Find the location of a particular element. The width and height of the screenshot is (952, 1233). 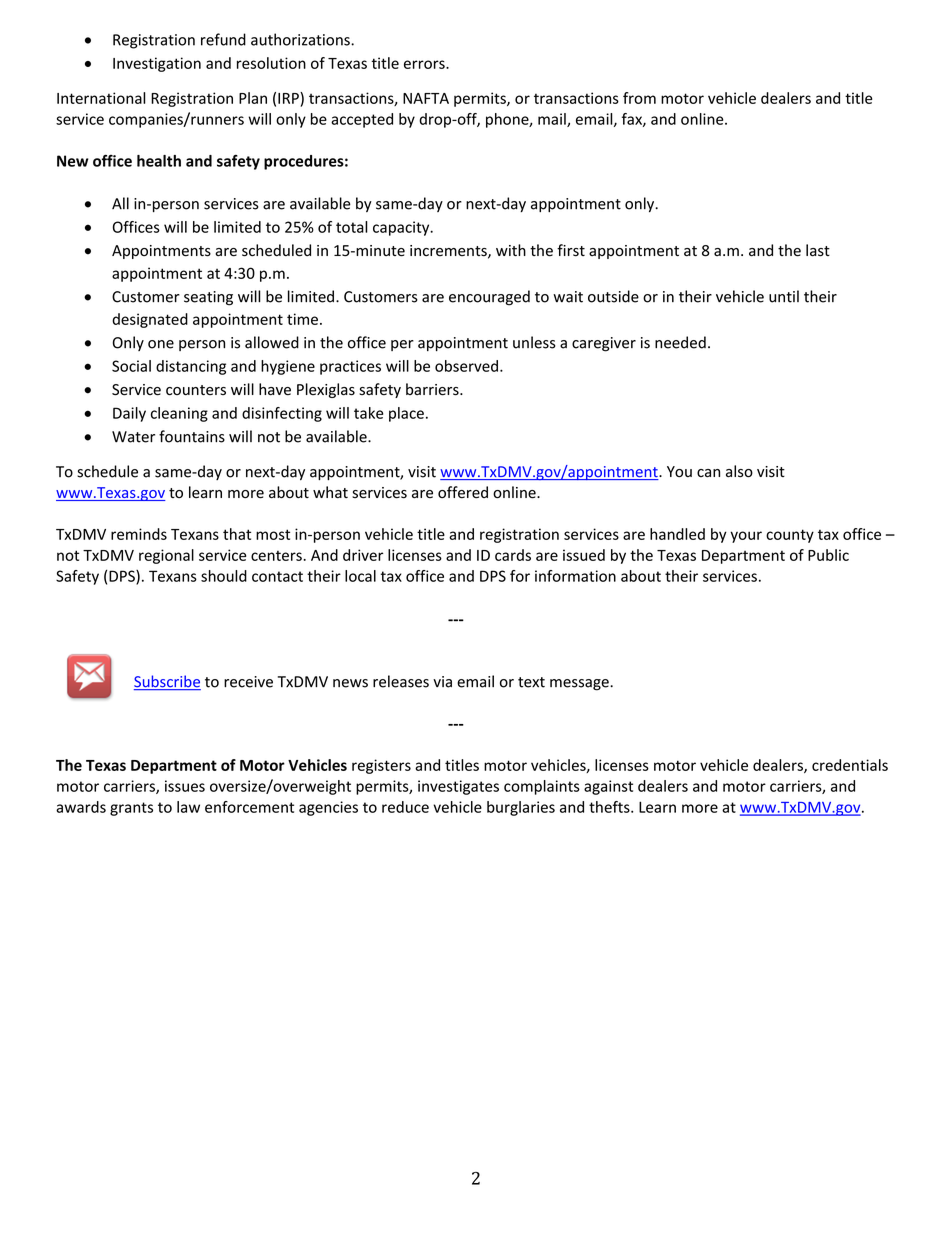

NAFTA is located at coordinates (426, 98).
